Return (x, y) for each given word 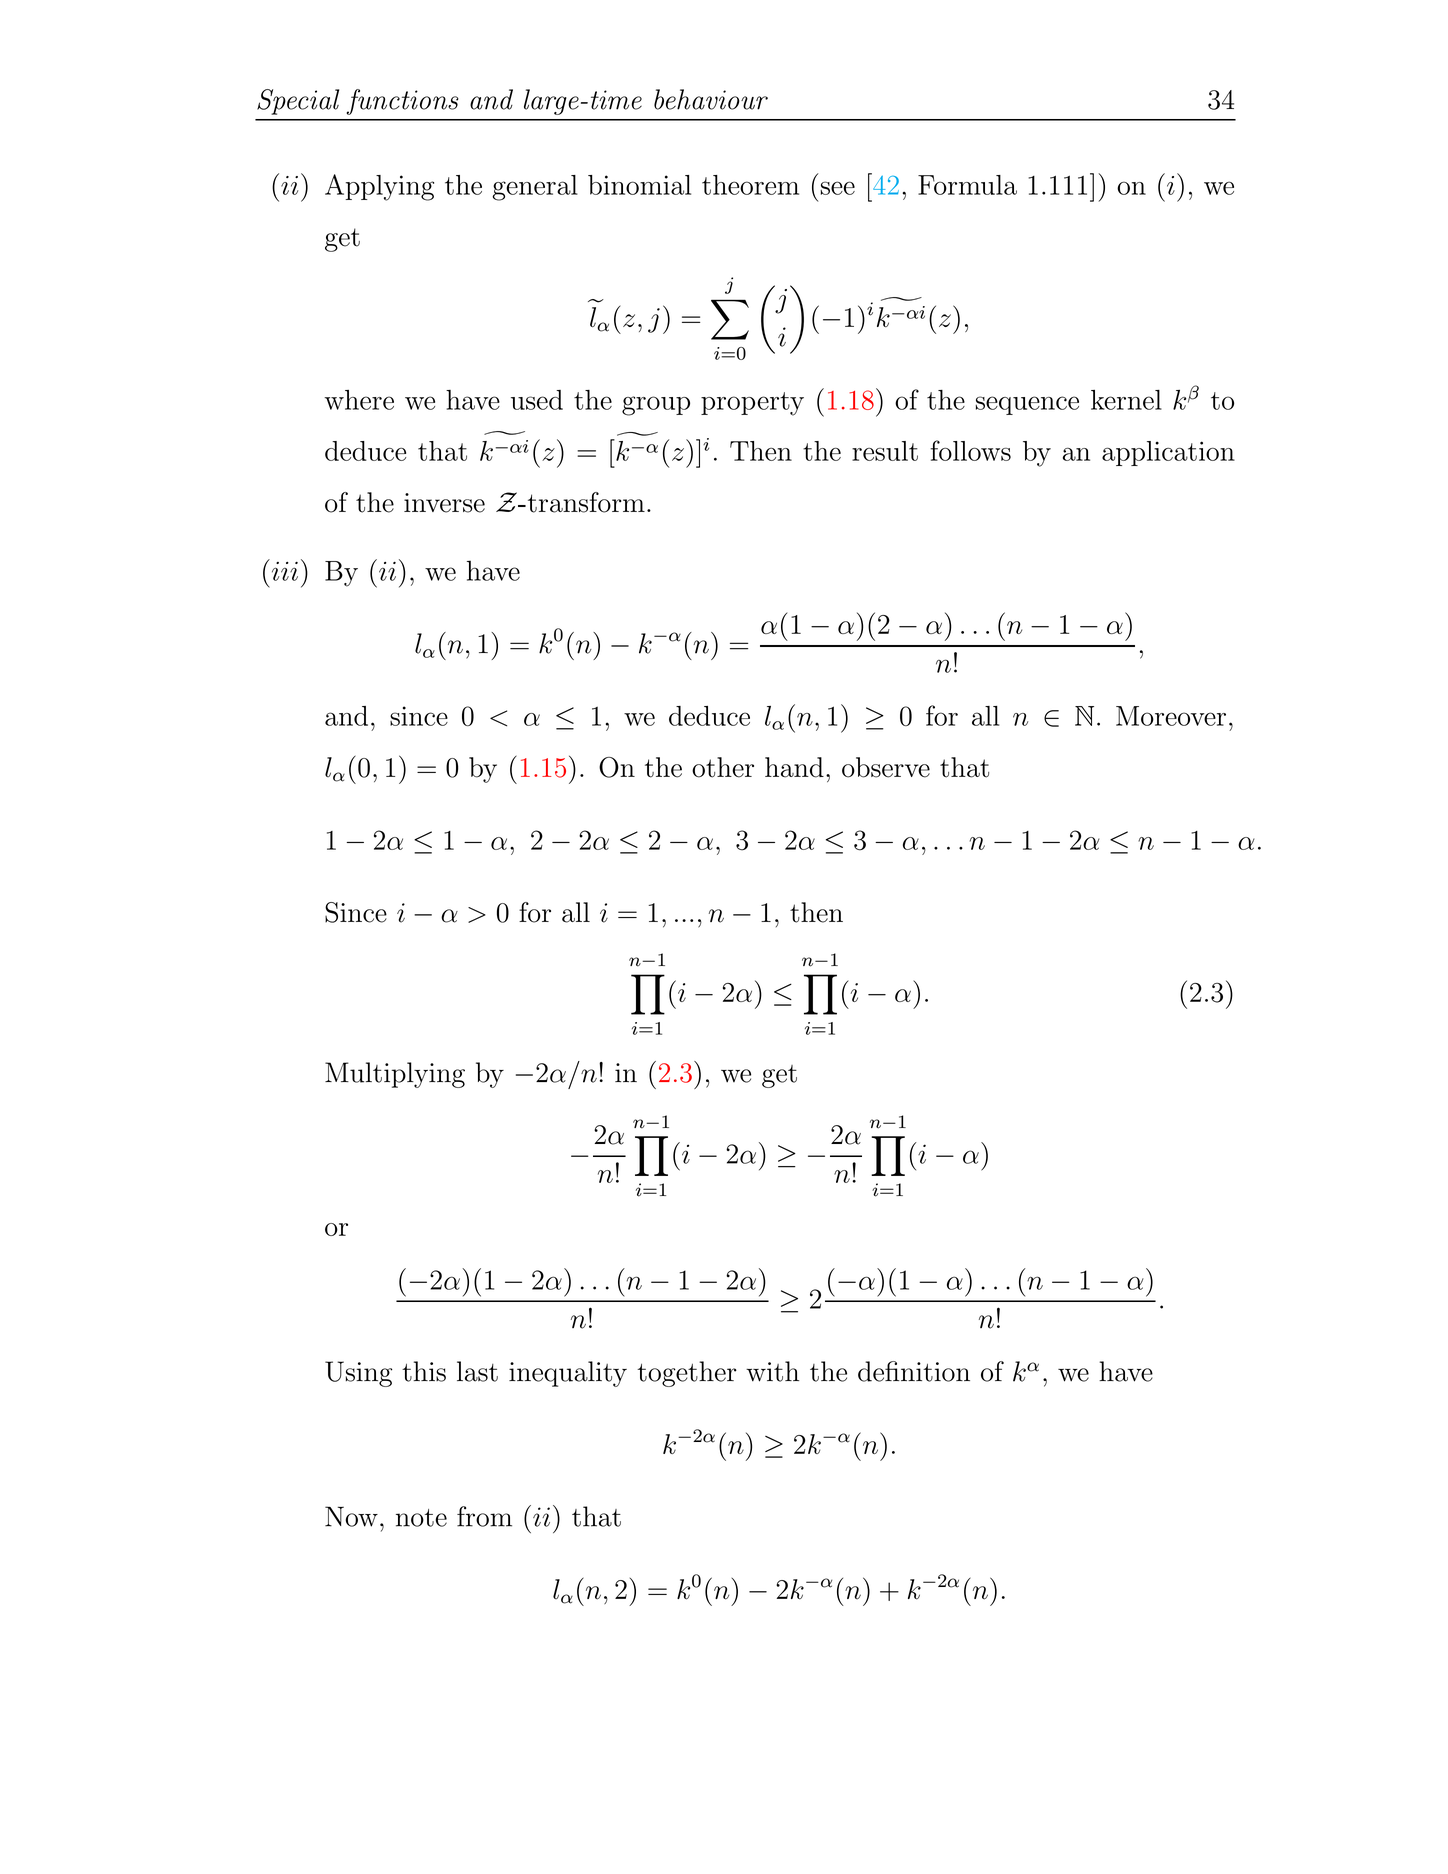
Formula (967, 185)
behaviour (711, 99)
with (772, 1371)
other (723, 767)
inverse (444, 503)
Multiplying (395, 1075)
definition (914, 1371)
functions (402, 102)
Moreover (1171, 716)
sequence (1027, 405)
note (421, 1518)
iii (283, 570)
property (752, 404)
